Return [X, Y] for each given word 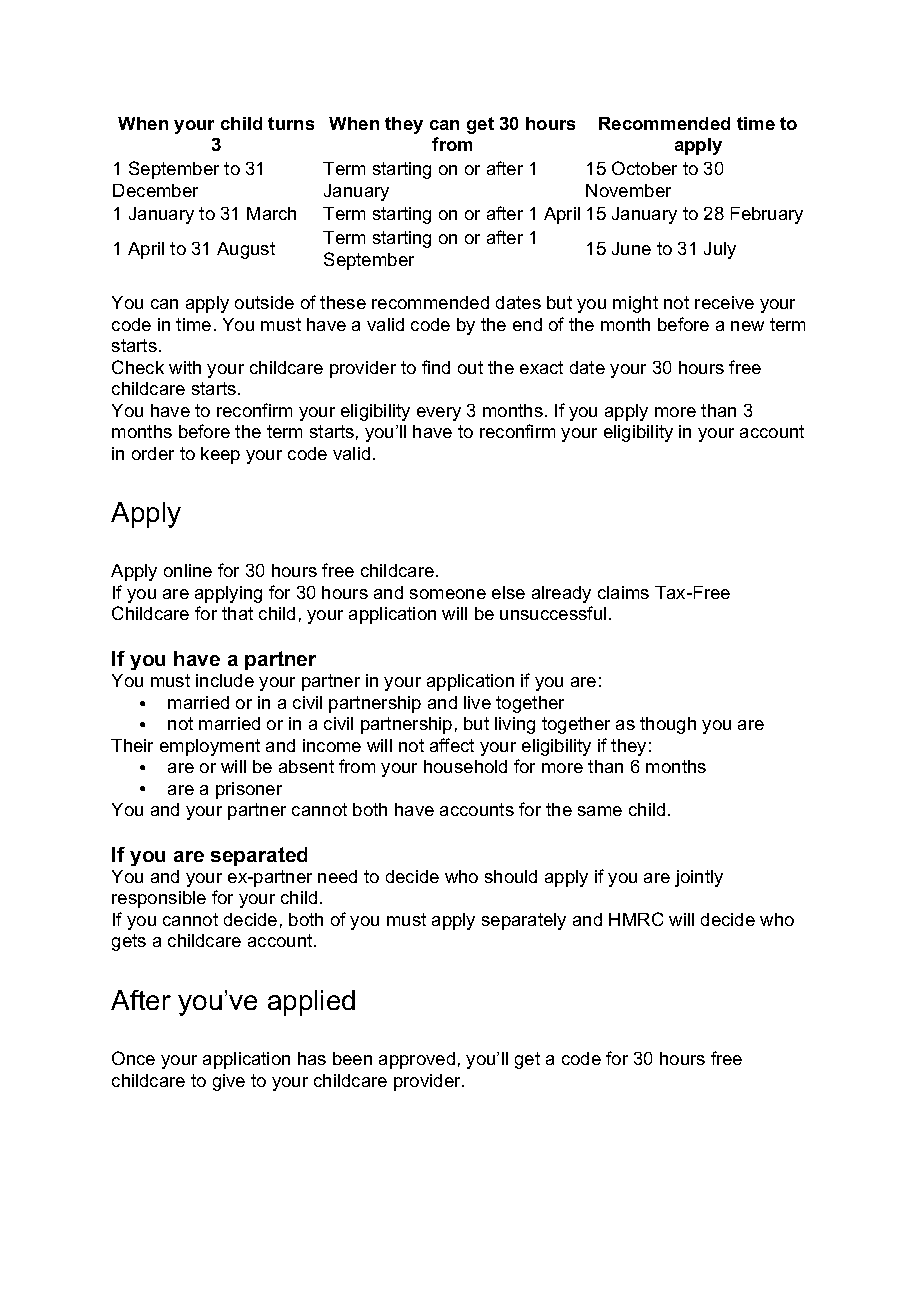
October [644, 168]
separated [259, 856]
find [436, 367]
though [668, 725]
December [155, 190]
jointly [699, 878]
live [477, 702]
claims [623, 592]
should [511, 876]
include [225, 680]
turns [291, 123]
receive [724, 302]
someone [448, 594]
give [229, 1082]
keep [220, 455]
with [185, 367]
